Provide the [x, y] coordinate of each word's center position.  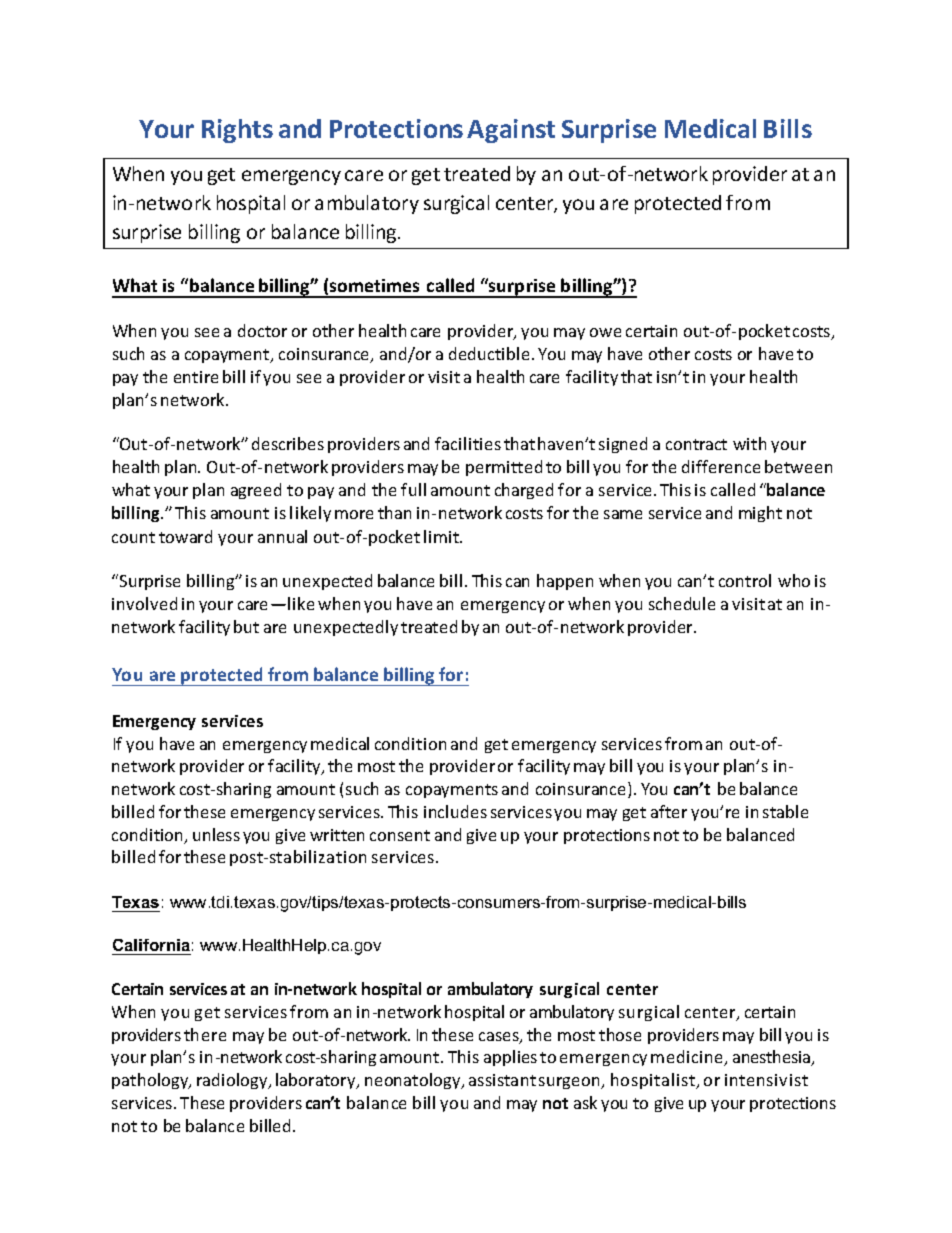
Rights [237, 131]
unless [216, 834]
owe [605, 332]
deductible [489, 353]
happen [565, 582]
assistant [502, 1080]
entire [196, 377]
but [246, 626]
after [669, 811]
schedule [682, 603]
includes [455, 811]
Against [511, 131]
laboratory [317, 1081]
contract [696, 444]
